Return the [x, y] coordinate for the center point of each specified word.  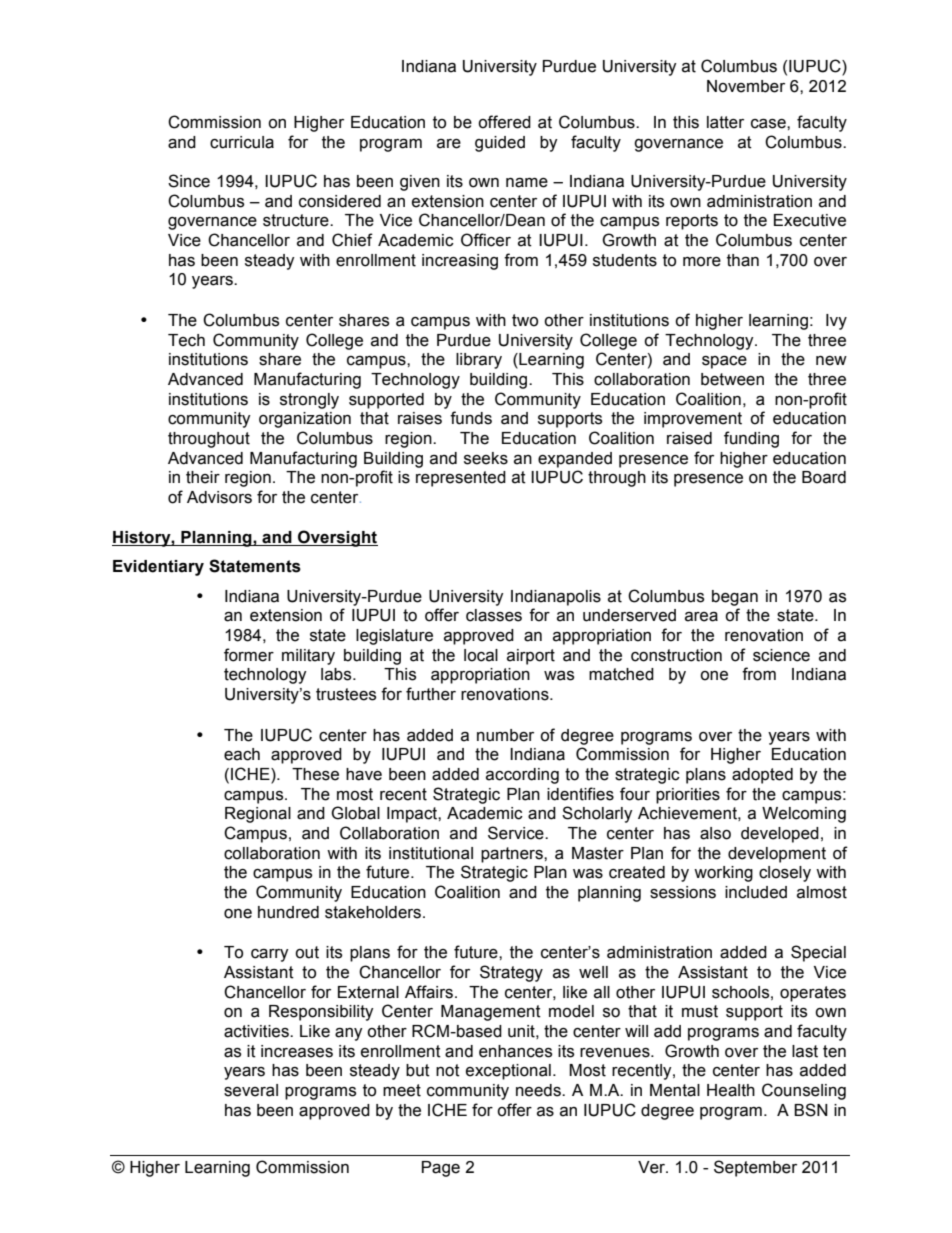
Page [441, 1169]
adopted [762, 776]
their [203, 477]
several [251, 1090]
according [522, 776]
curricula [242, 142]
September [755, 1168]
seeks [486, 458]
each [242, 754]
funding [751, 439]
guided [500, 144]
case [769, 123]
